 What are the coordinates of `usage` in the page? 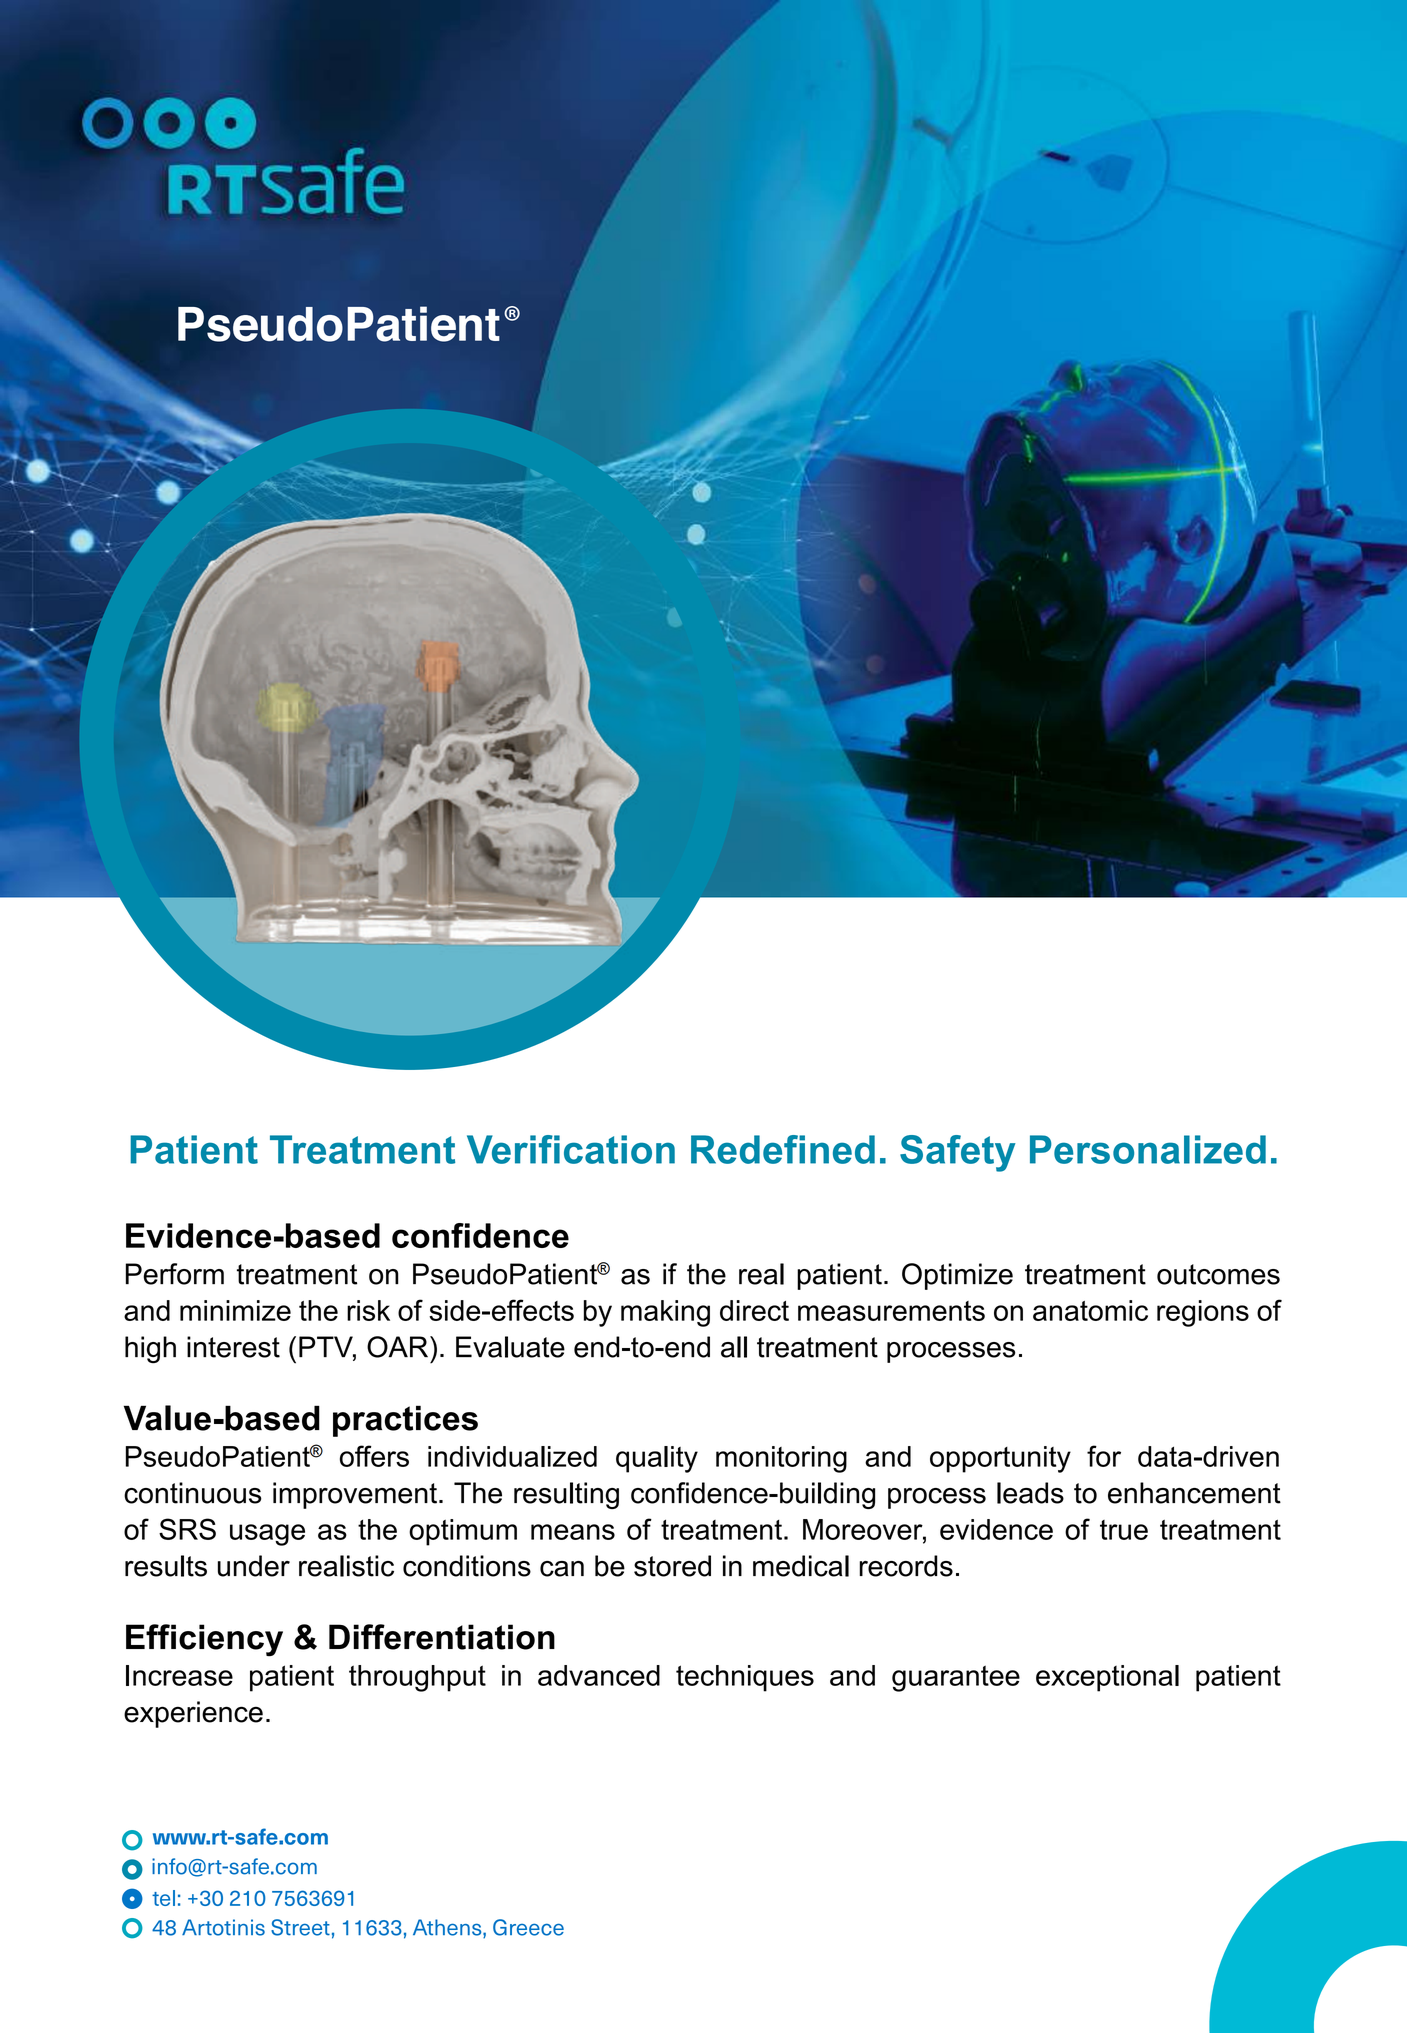 It's located at (267, 1535).
